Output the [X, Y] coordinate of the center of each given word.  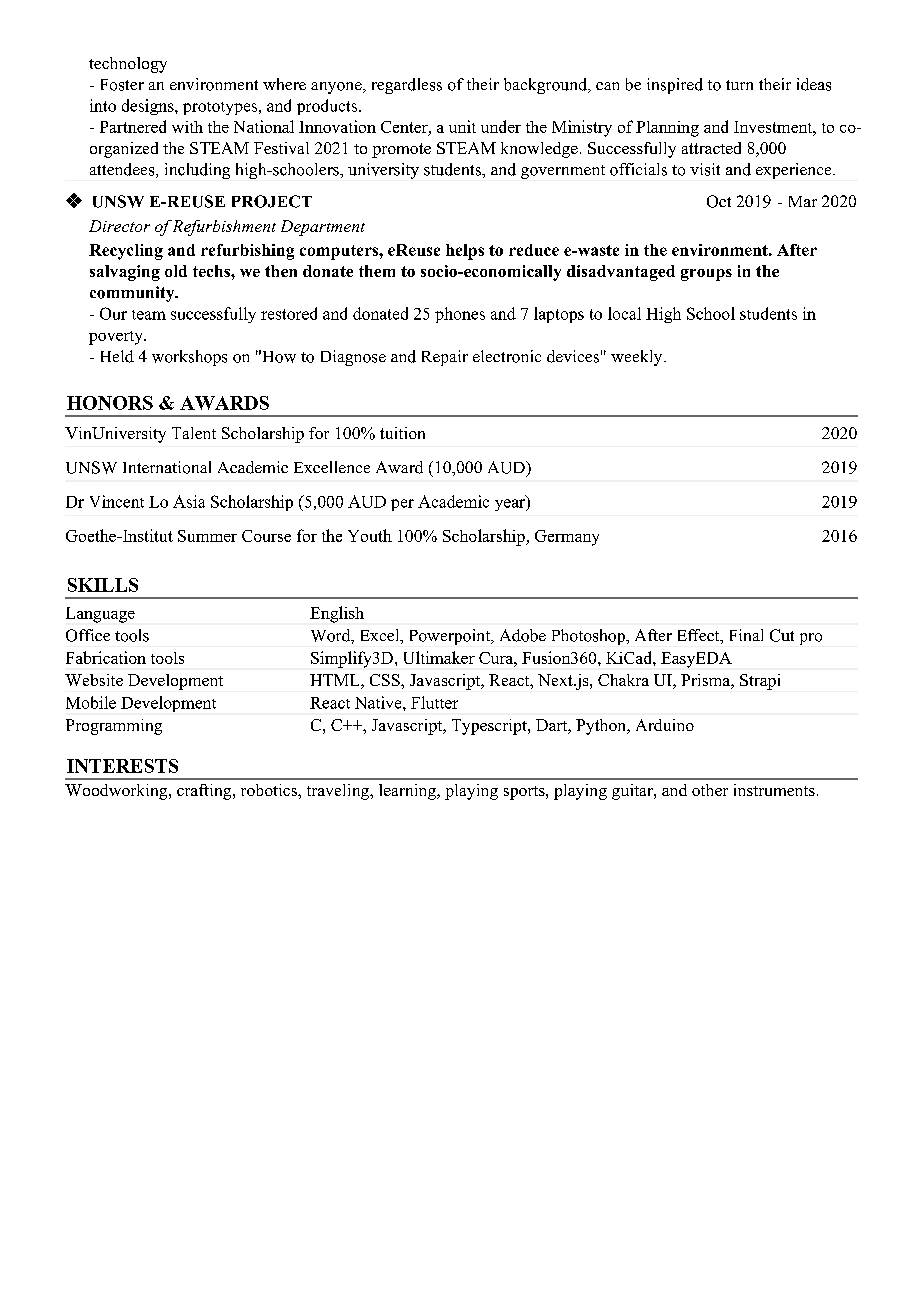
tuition [402, 433]
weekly [638, 358]
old [176, 271]
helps [465, 252]
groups [706, 275]
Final [746, 635]
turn [739, 85]
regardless [407, 86]
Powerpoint [451, 637]
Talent [194, 433]
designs [149, 107]
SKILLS [103, 585]
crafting [205, 792]
